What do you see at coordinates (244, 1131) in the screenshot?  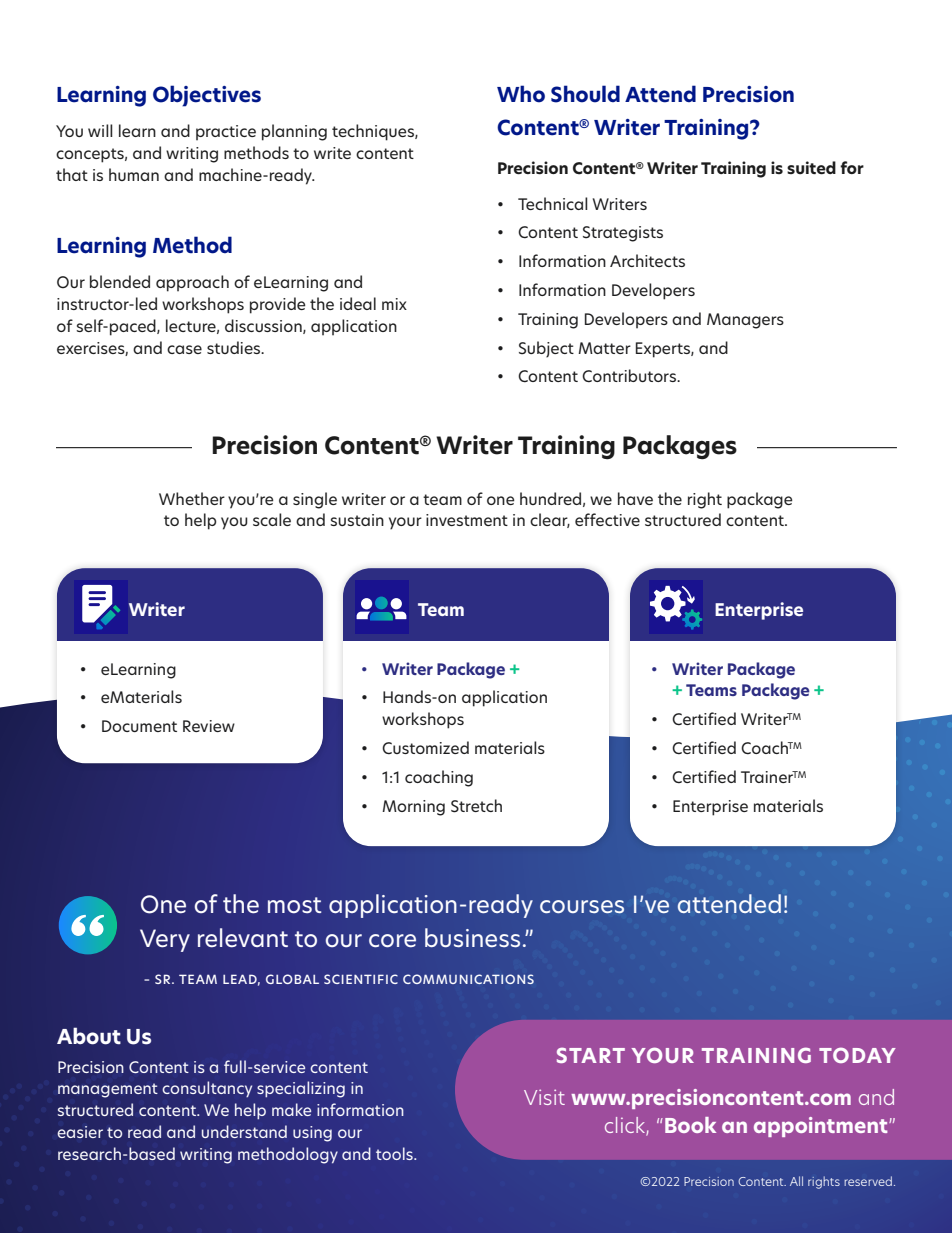 I see `understand` at bounding box center [244, 1131].
